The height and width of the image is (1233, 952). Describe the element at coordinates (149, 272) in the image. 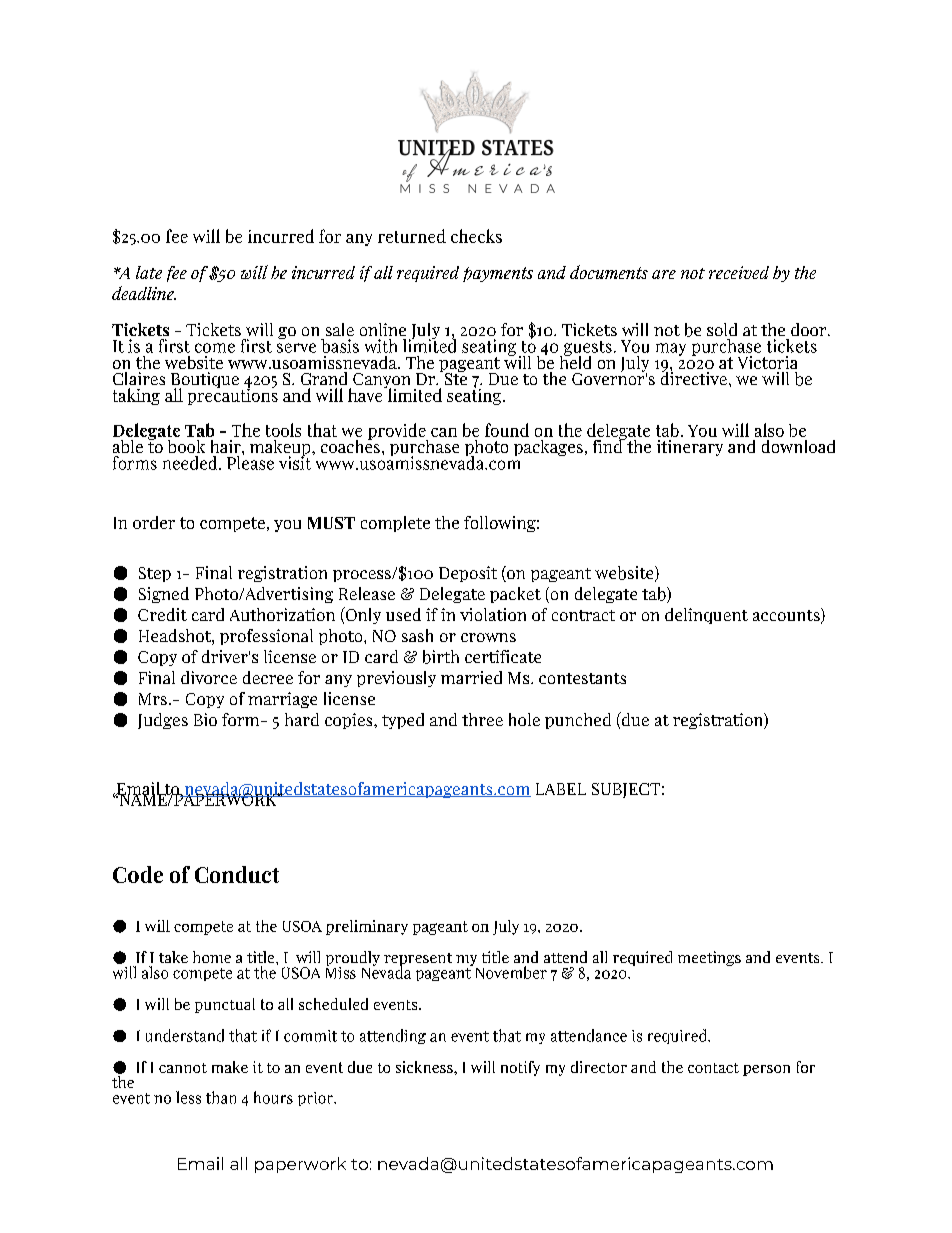

I see `late` at that location.
